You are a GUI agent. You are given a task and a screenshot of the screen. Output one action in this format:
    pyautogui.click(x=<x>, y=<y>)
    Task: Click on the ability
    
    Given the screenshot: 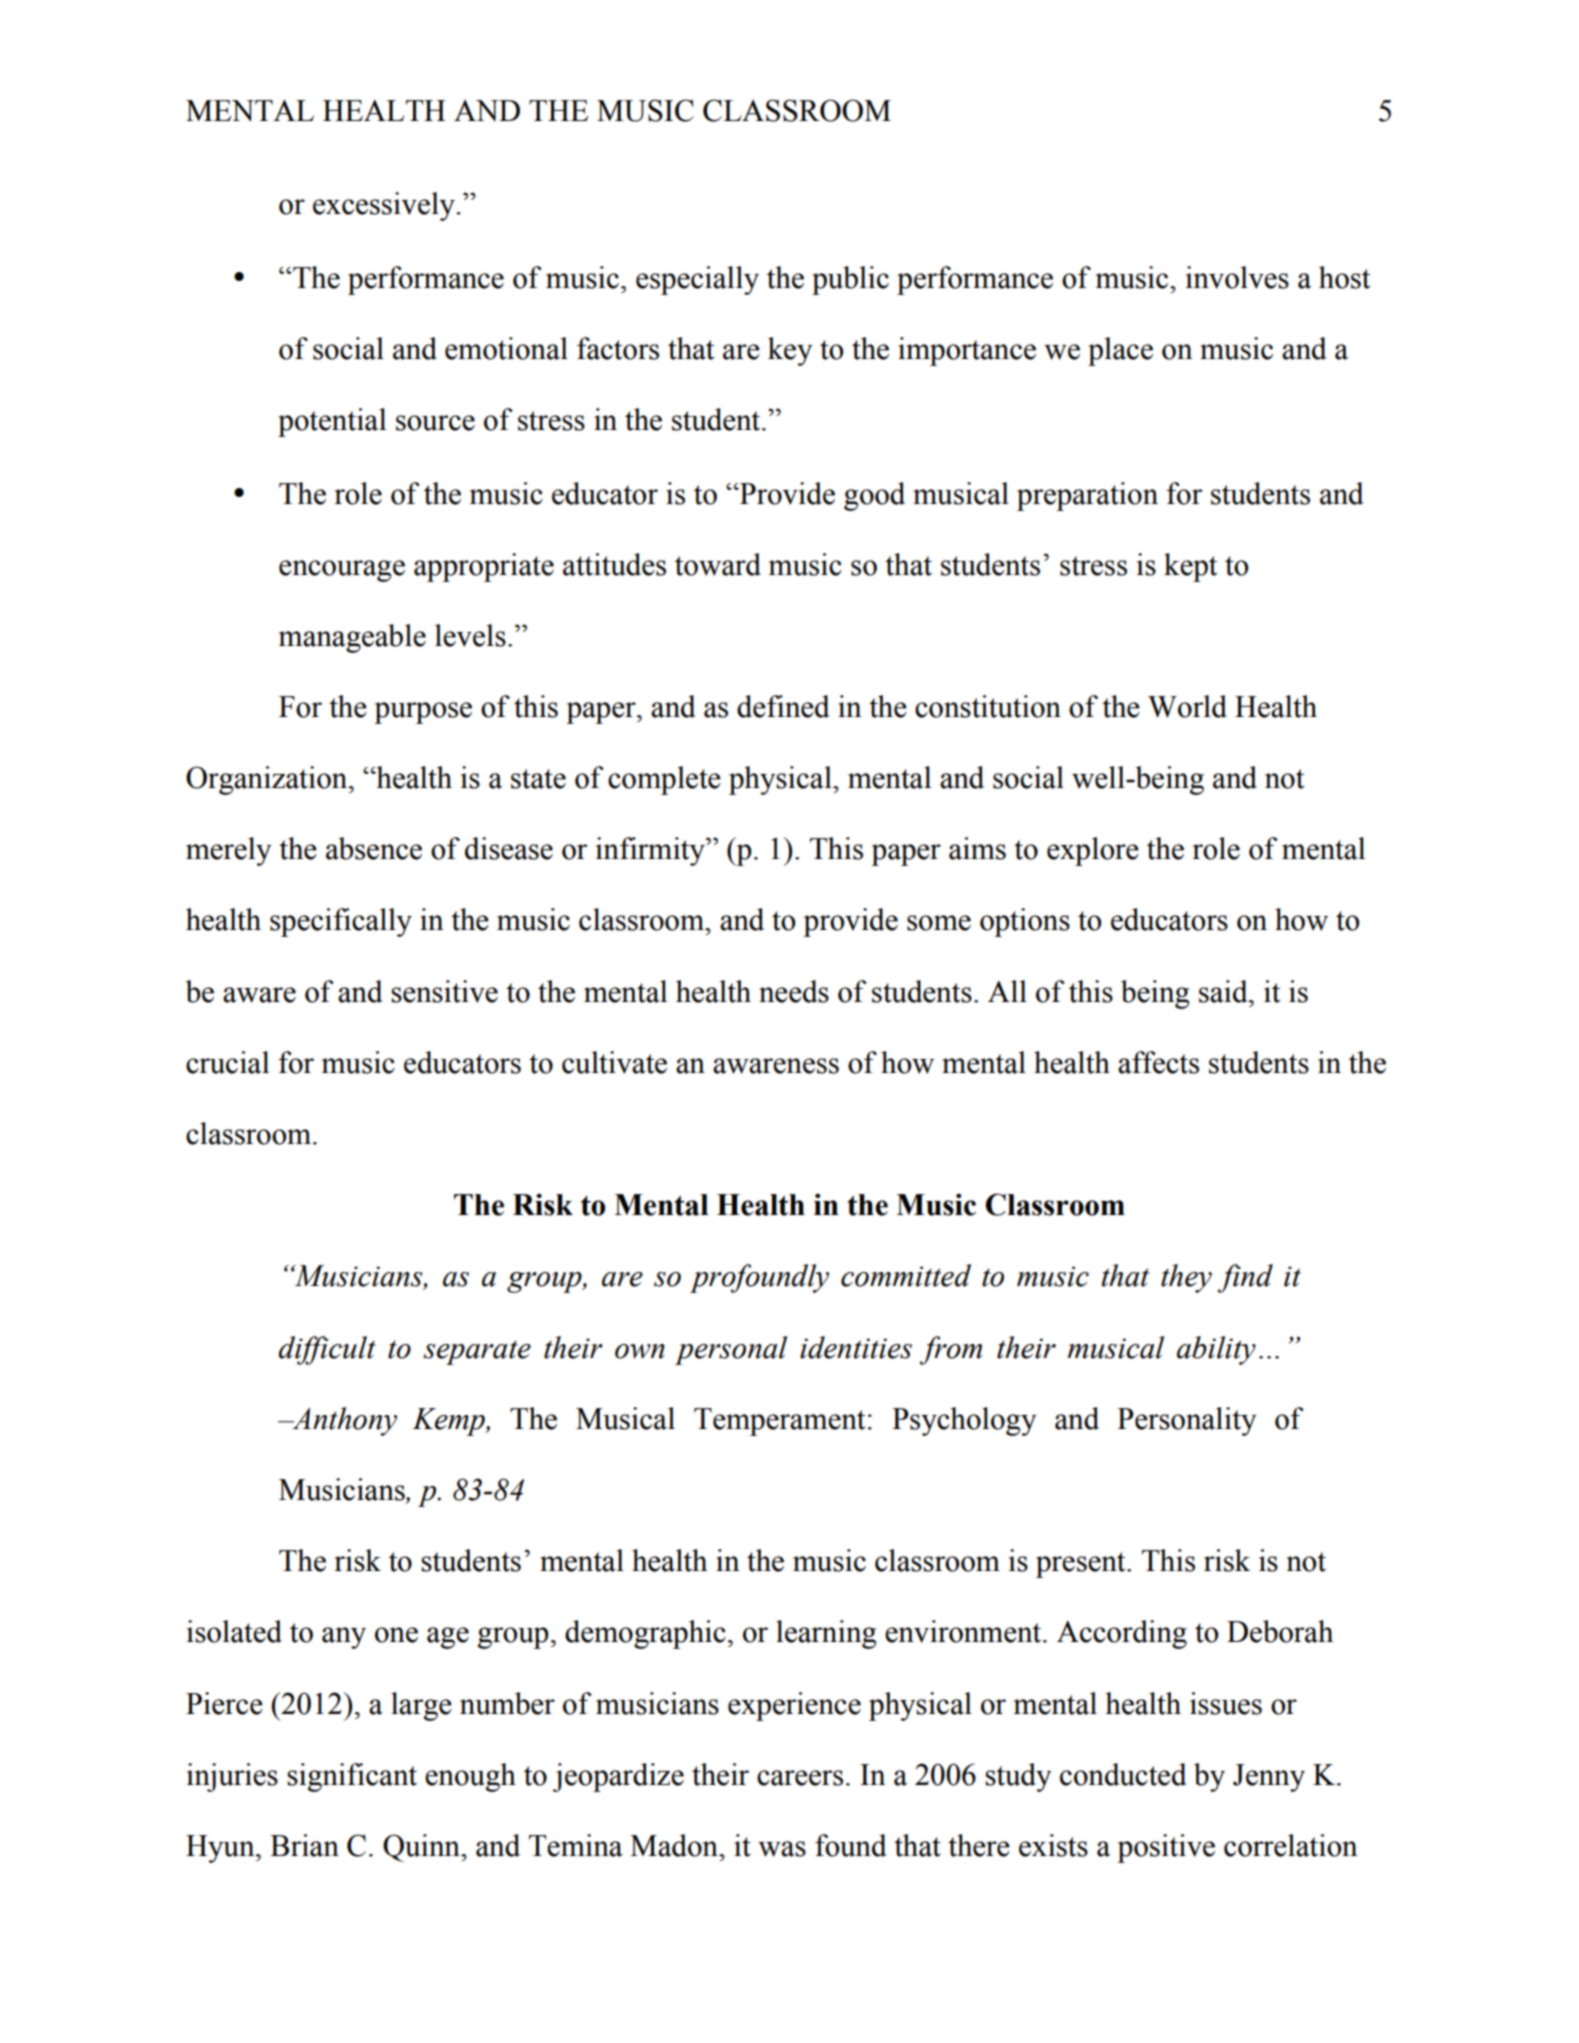 What is the action you would take?
    pyautogui.click(x=1216, y=1350)
